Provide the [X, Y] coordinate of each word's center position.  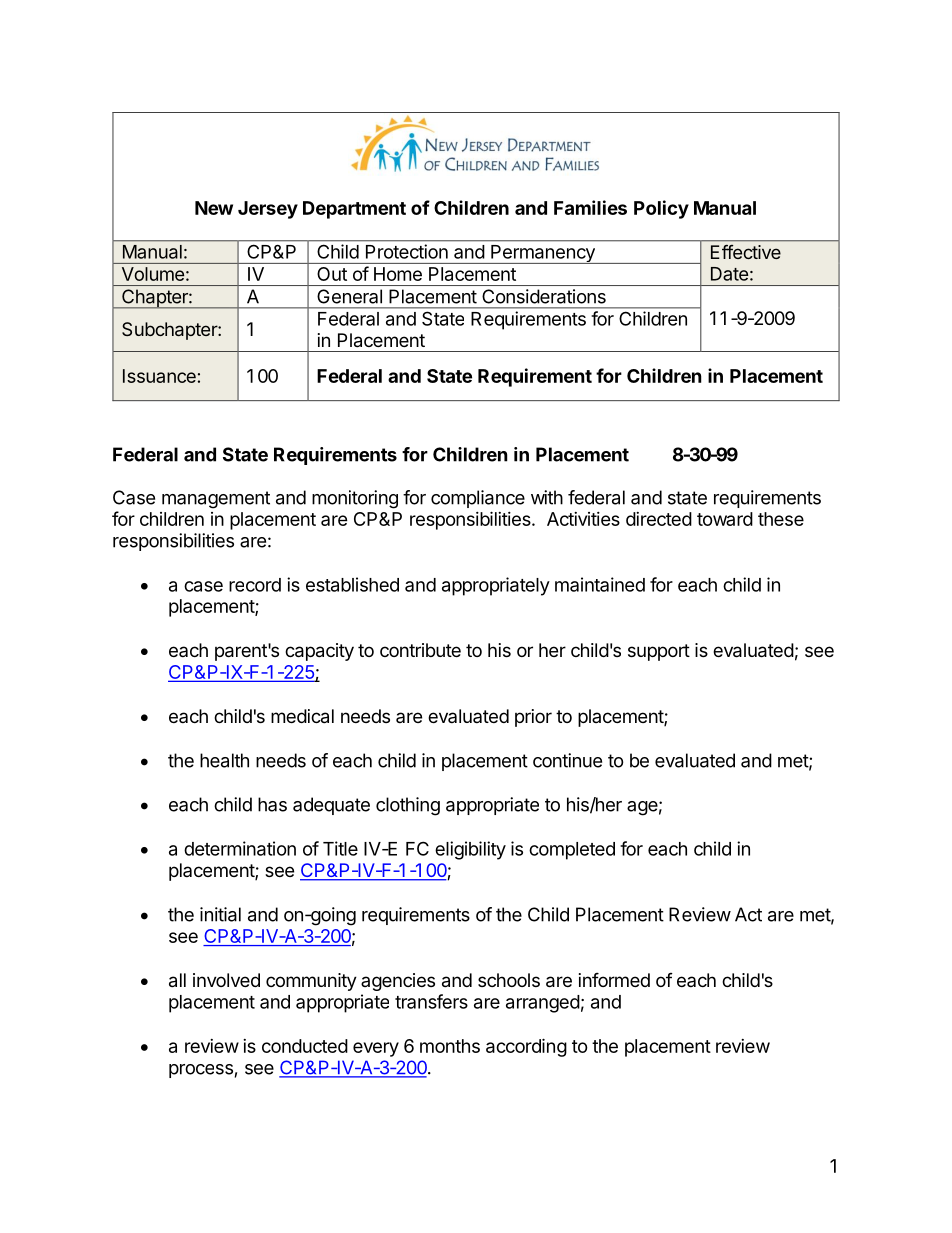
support [659, 652]
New [214, 208]
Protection [407, 251]
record [255, 585]
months [450, 1046]
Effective [746, 252]
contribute [420, 650]
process [201, 1071]
